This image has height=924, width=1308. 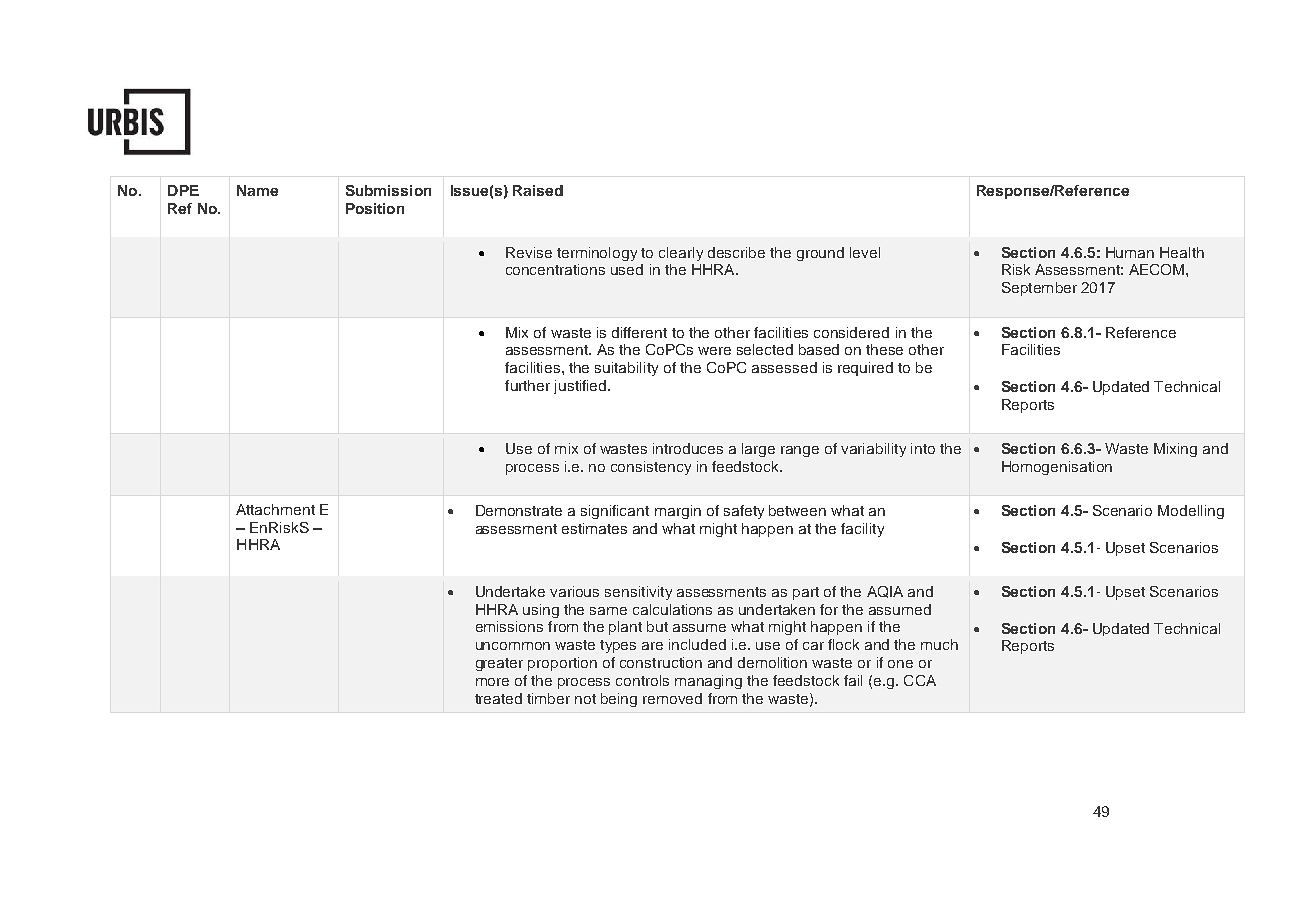 What do you see at coordinates (688, 448) in the image?
I see `introduces` at bounding box center [688, 448].
